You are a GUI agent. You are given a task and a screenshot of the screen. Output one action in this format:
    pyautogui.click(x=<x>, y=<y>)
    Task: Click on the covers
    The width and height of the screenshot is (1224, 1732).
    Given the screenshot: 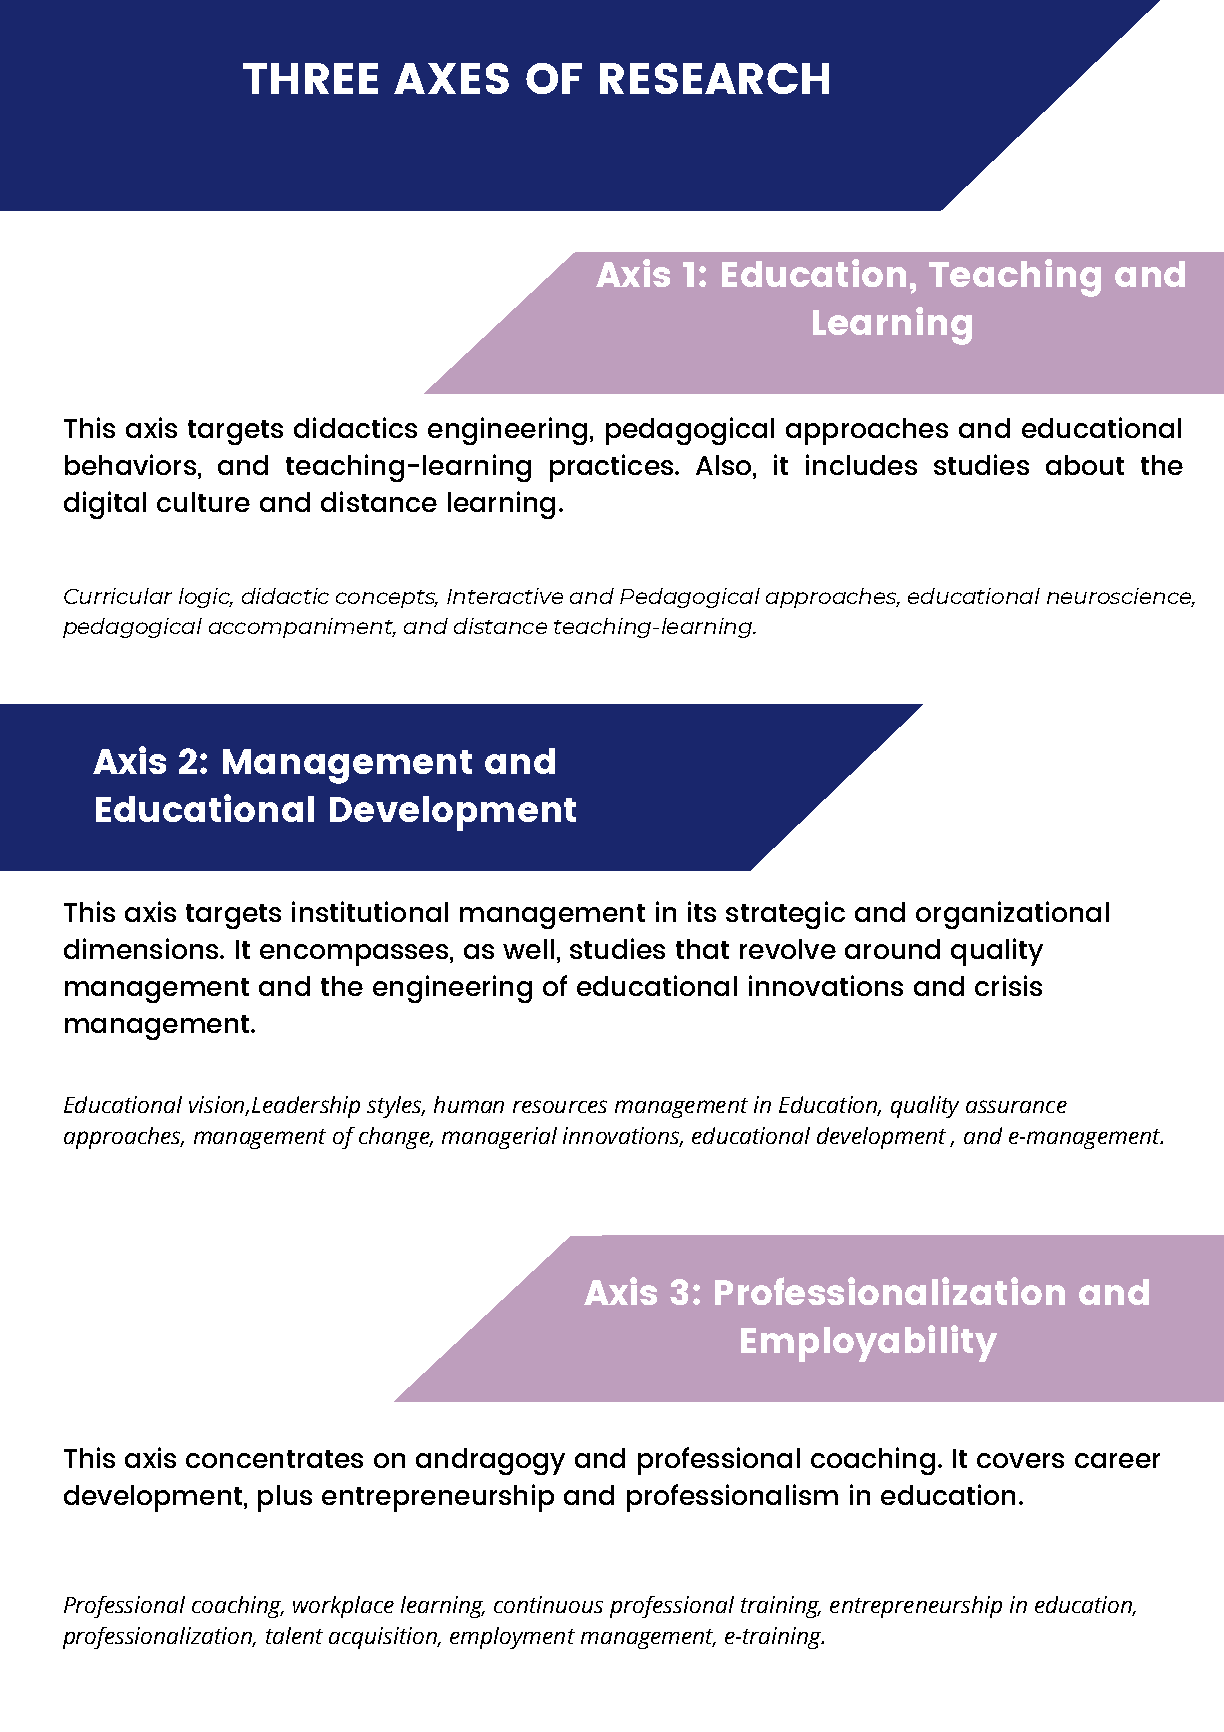 What is the action you would take?
    pyautogui.click(x=1020, y=1460)
